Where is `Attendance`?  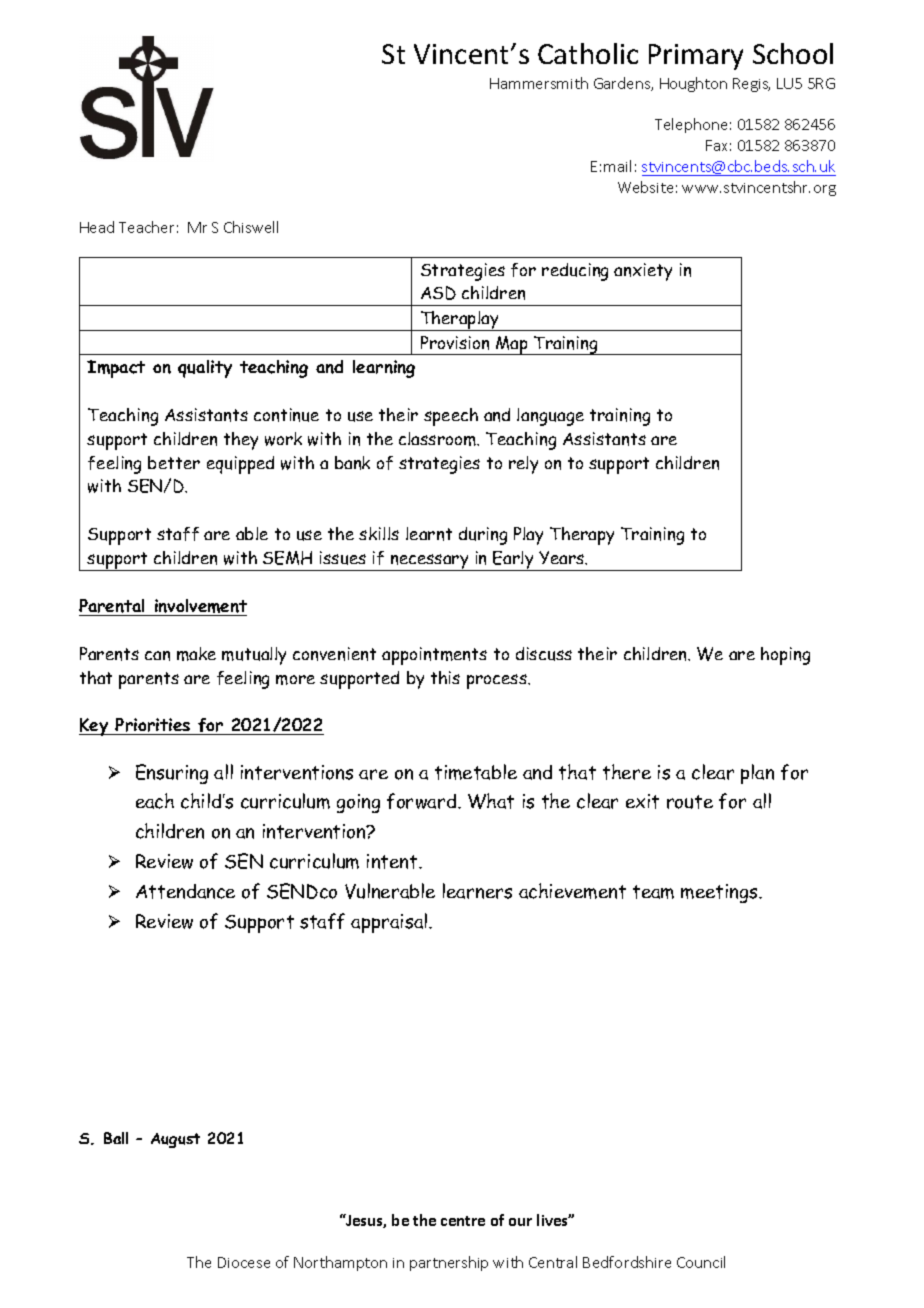
Attendance is located at coordinates (185, 891).
